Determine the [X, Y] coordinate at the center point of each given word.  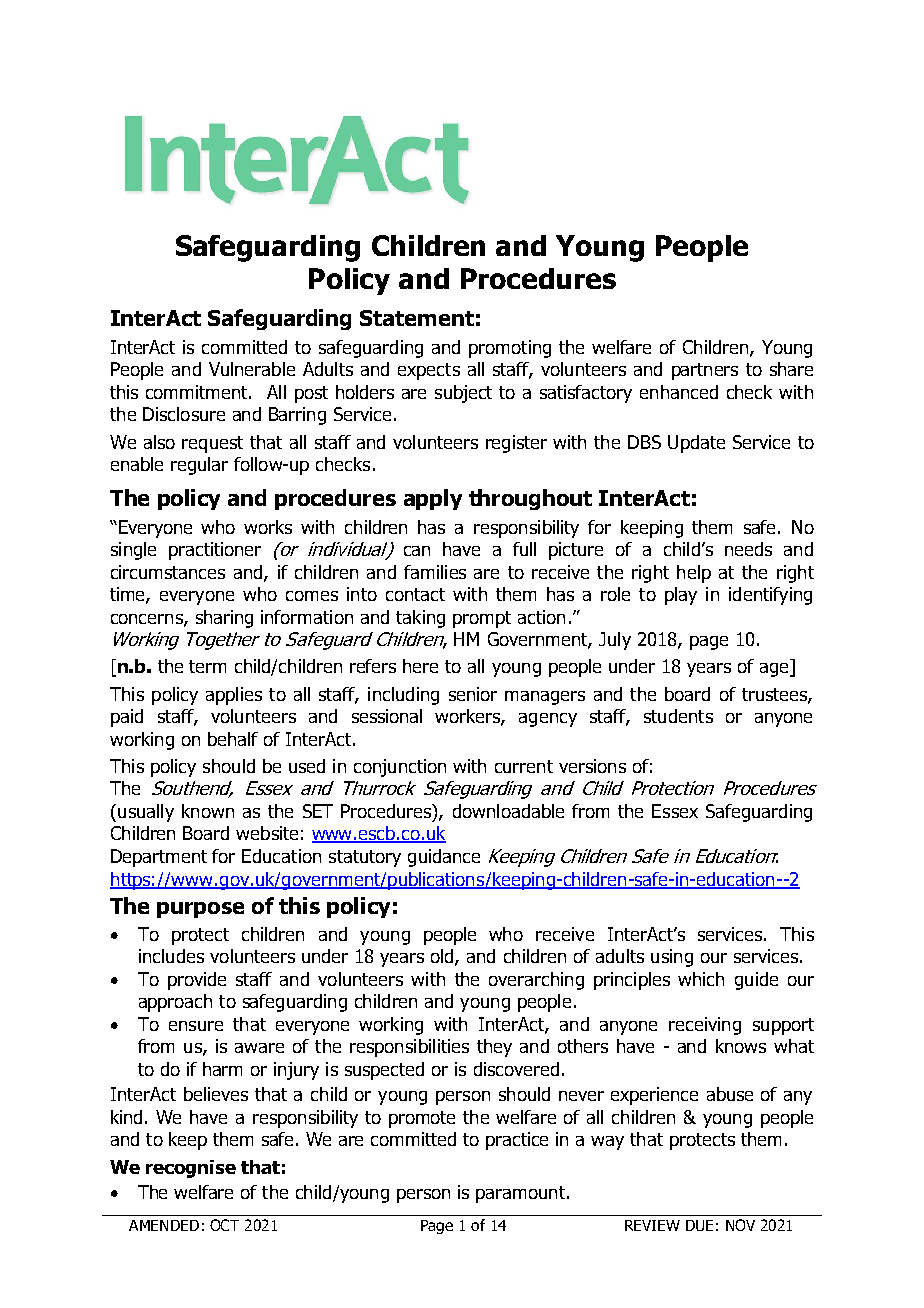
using [672, 958]
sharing [224, 619]
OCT [224, 1225]
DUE [699, 1225]
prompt [482, 619]
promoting [510, 349]
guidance [444, 858]
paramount [522, 1194]
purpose [200, 910]
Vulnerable [252, 369]
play [681, 596]
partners [705, 371]
